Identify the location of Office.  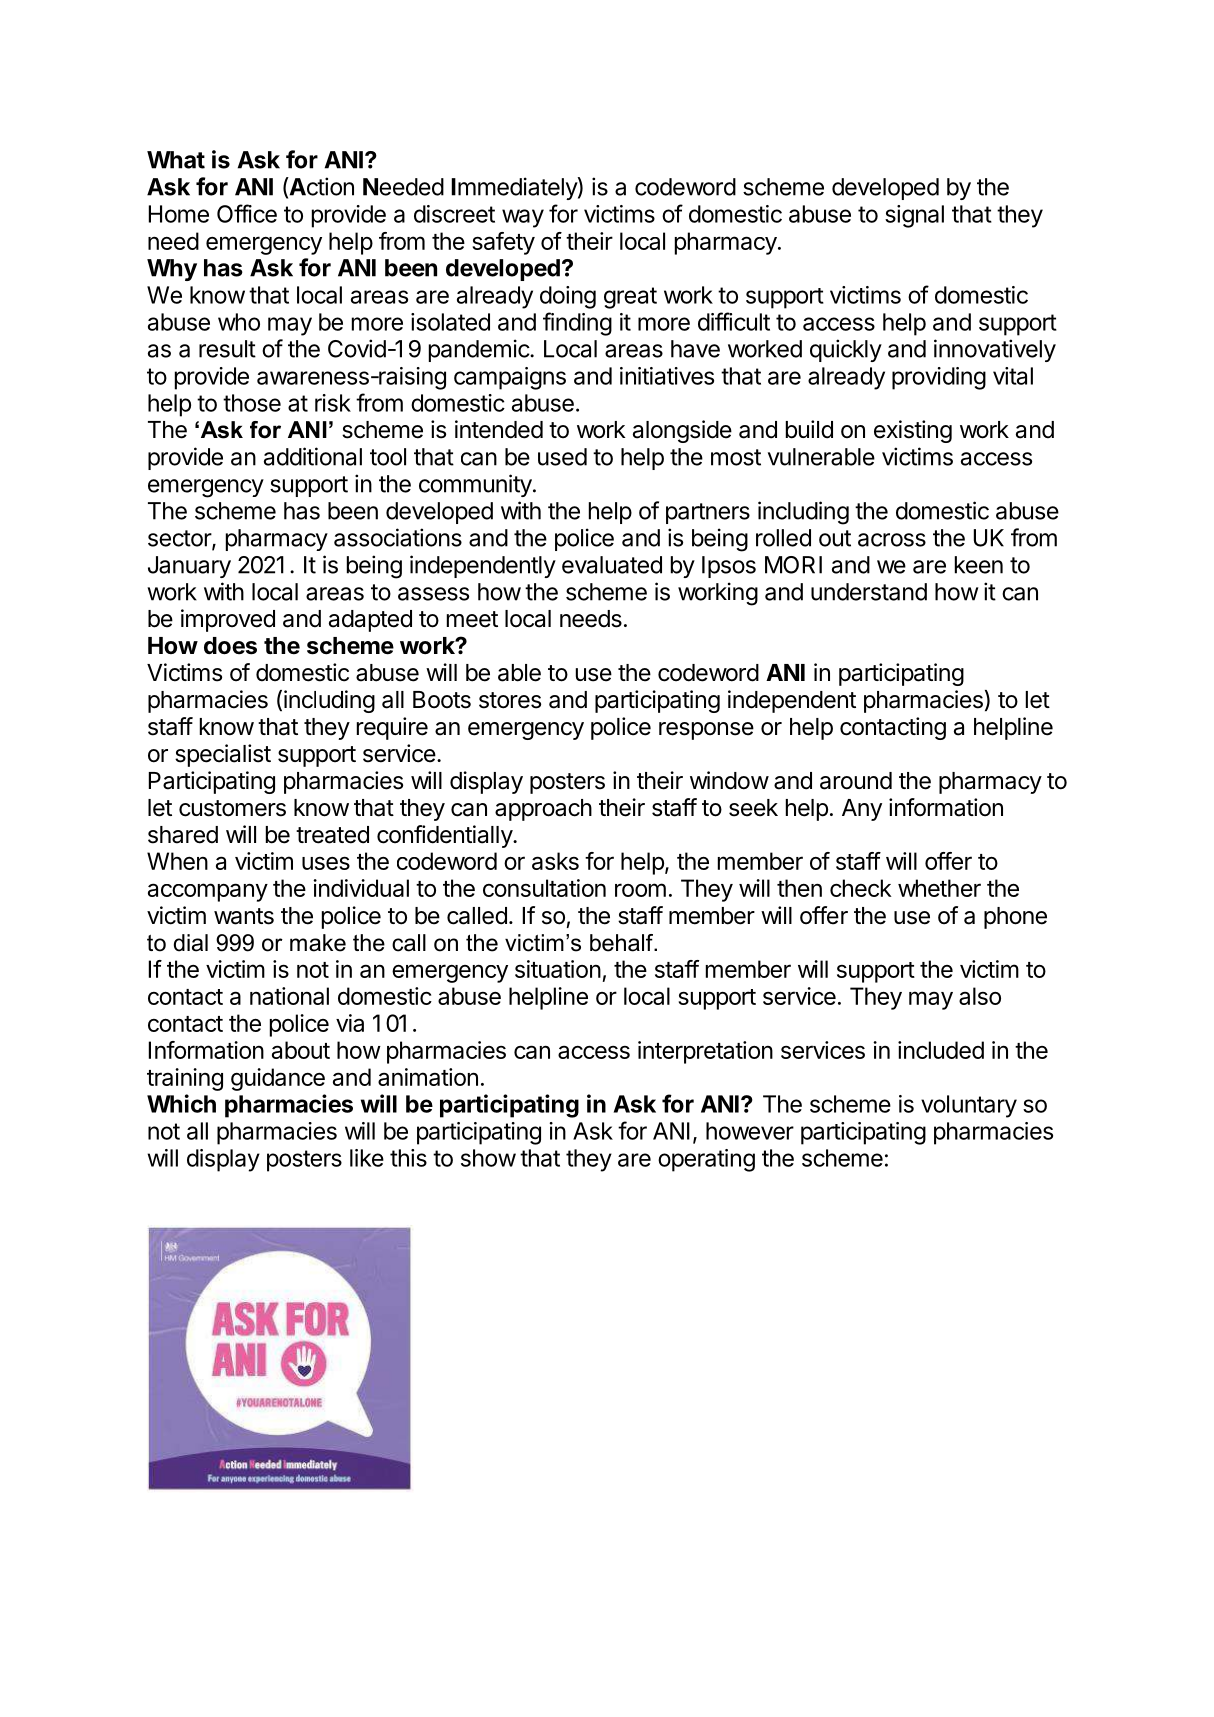
(247, 213).
